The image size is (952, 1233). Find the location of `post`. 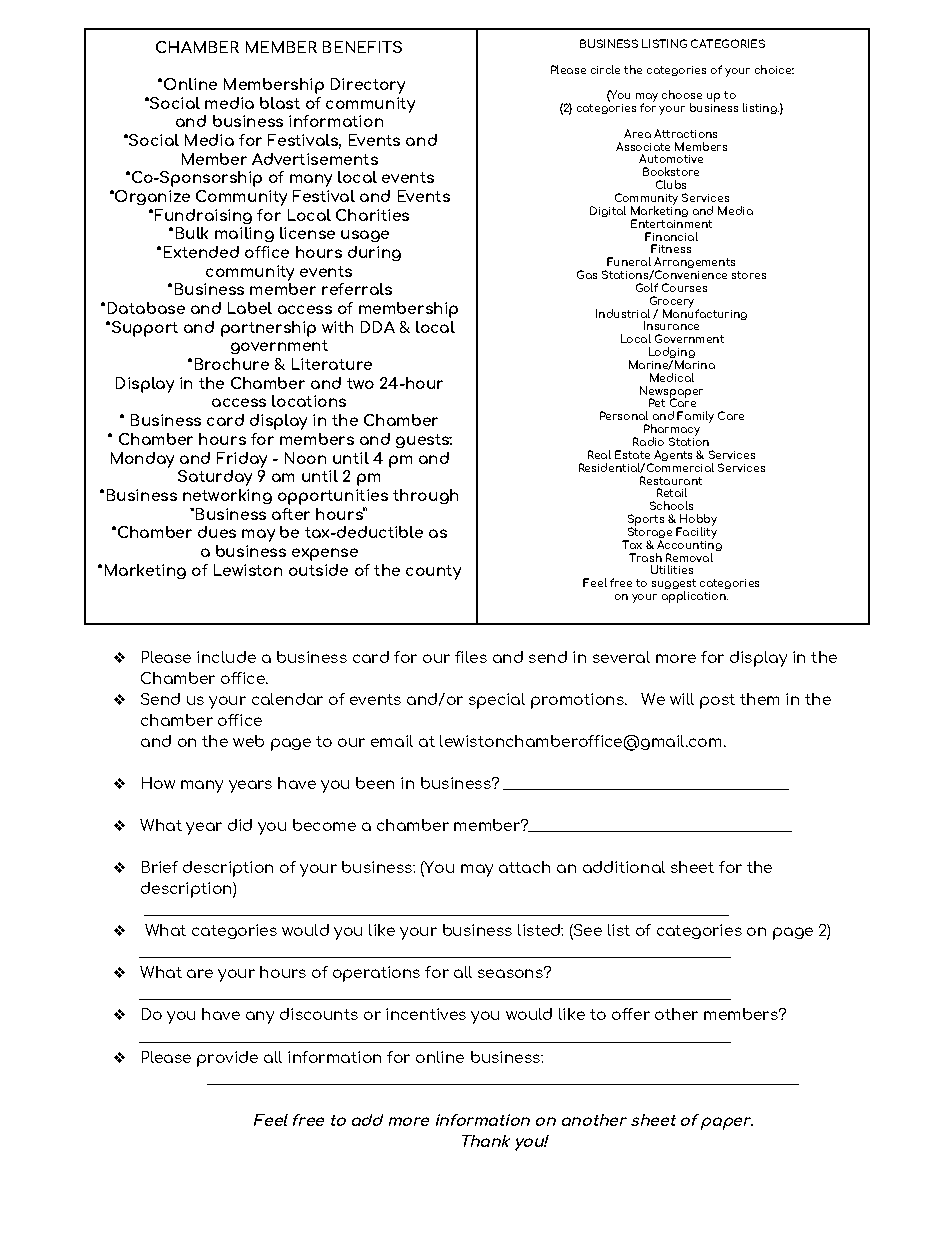

post is located at coordinates (717, 701).
